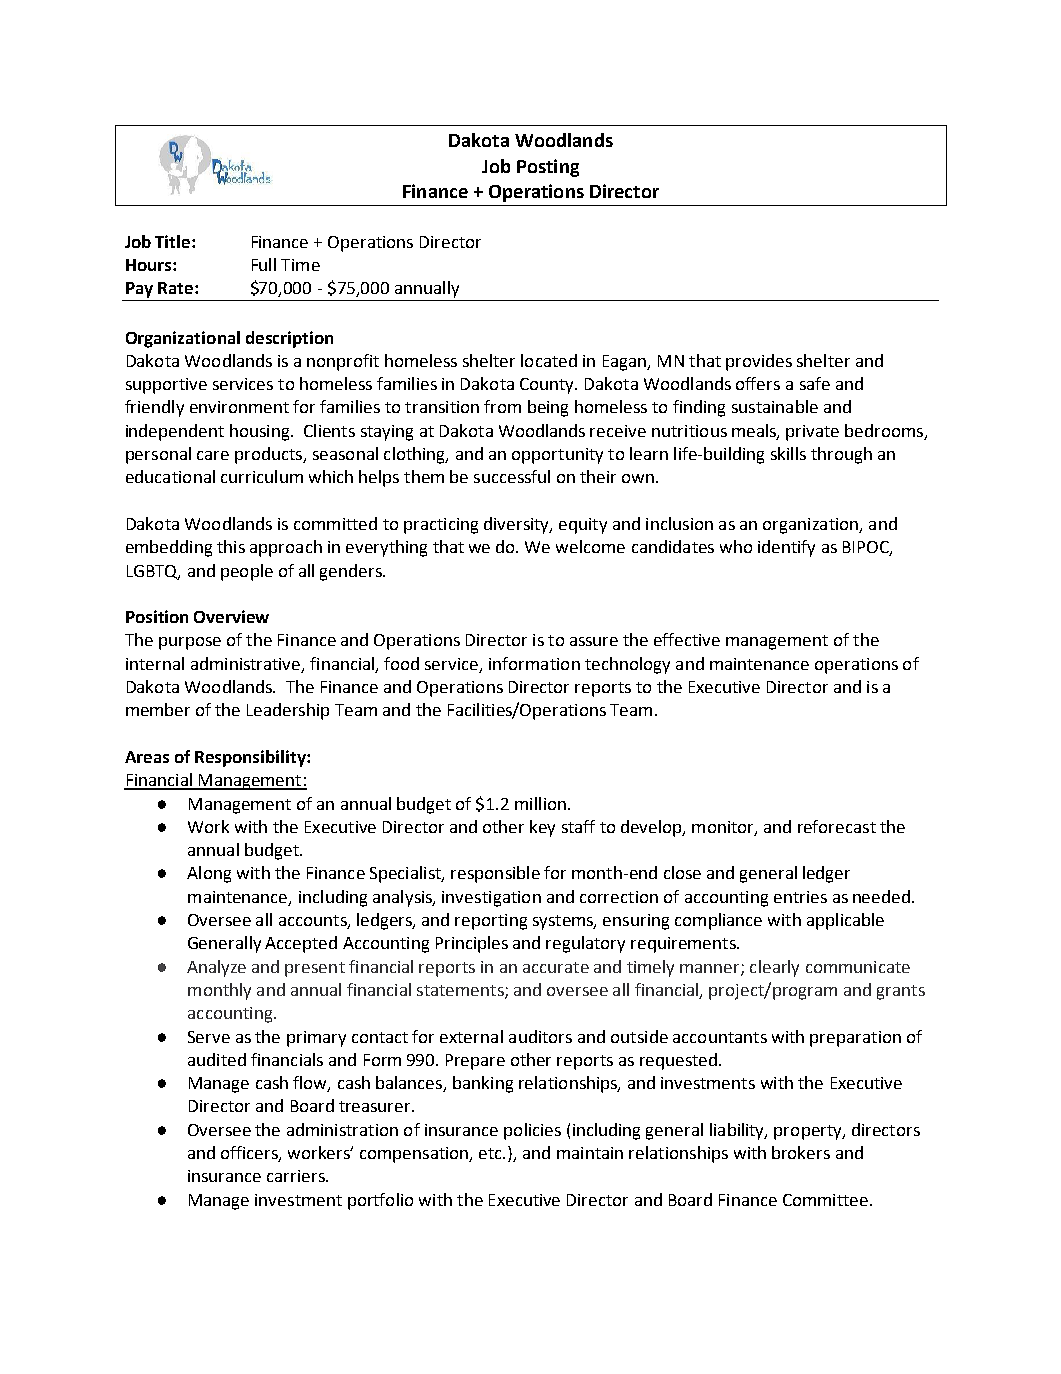 The width and height of the document is (1061, 1374). I want to click on Along, so click(209, 874).
